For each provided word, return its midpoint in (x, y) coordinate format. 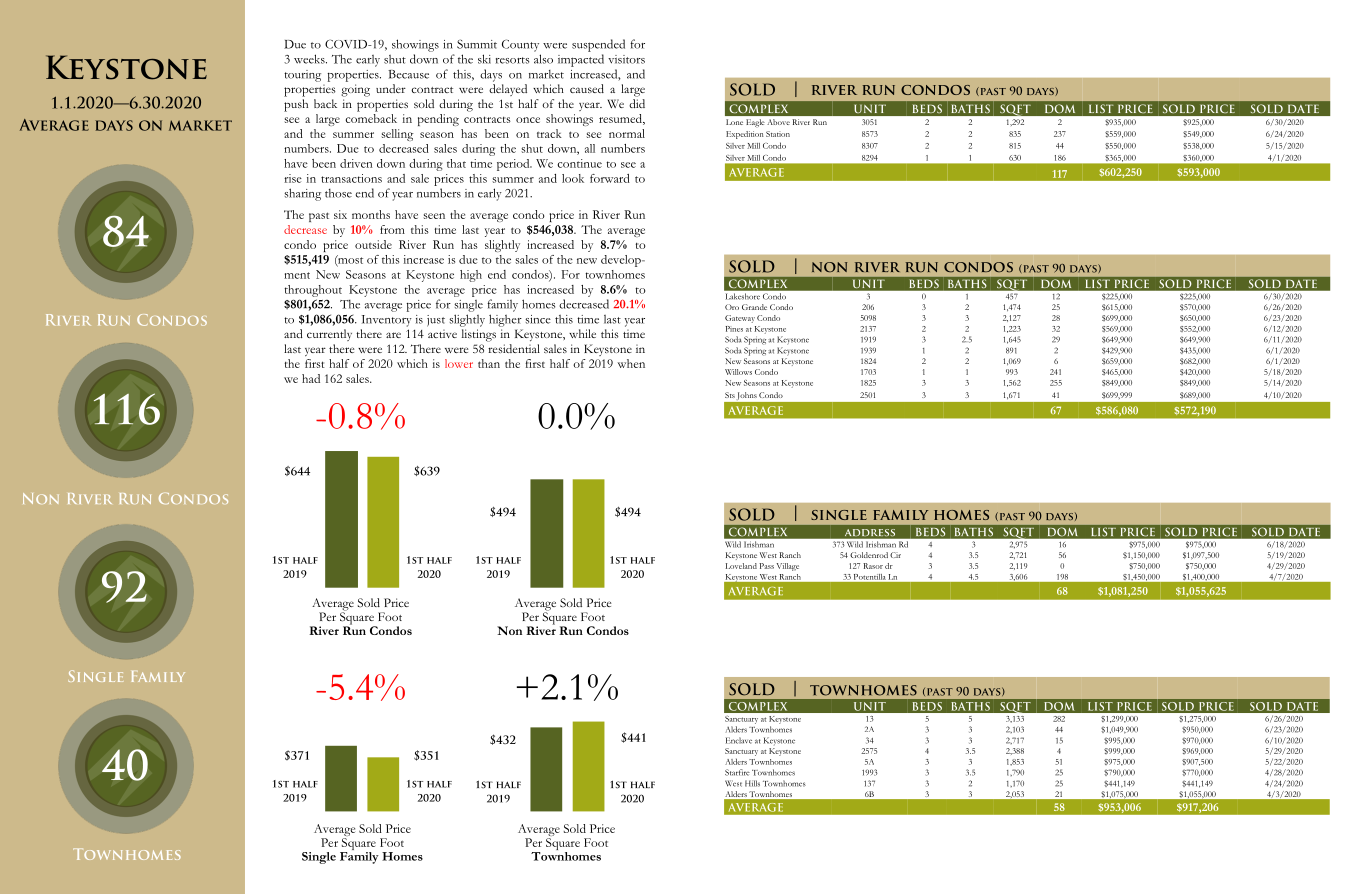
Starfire (737, 772)
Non (509, 630)
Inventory (387, 321)
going (355, 90)
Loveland (741, 566)
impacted (581, 60)
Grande (754, 307)
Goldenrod (869, 555)
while (582, 333)
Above (778, 122)
